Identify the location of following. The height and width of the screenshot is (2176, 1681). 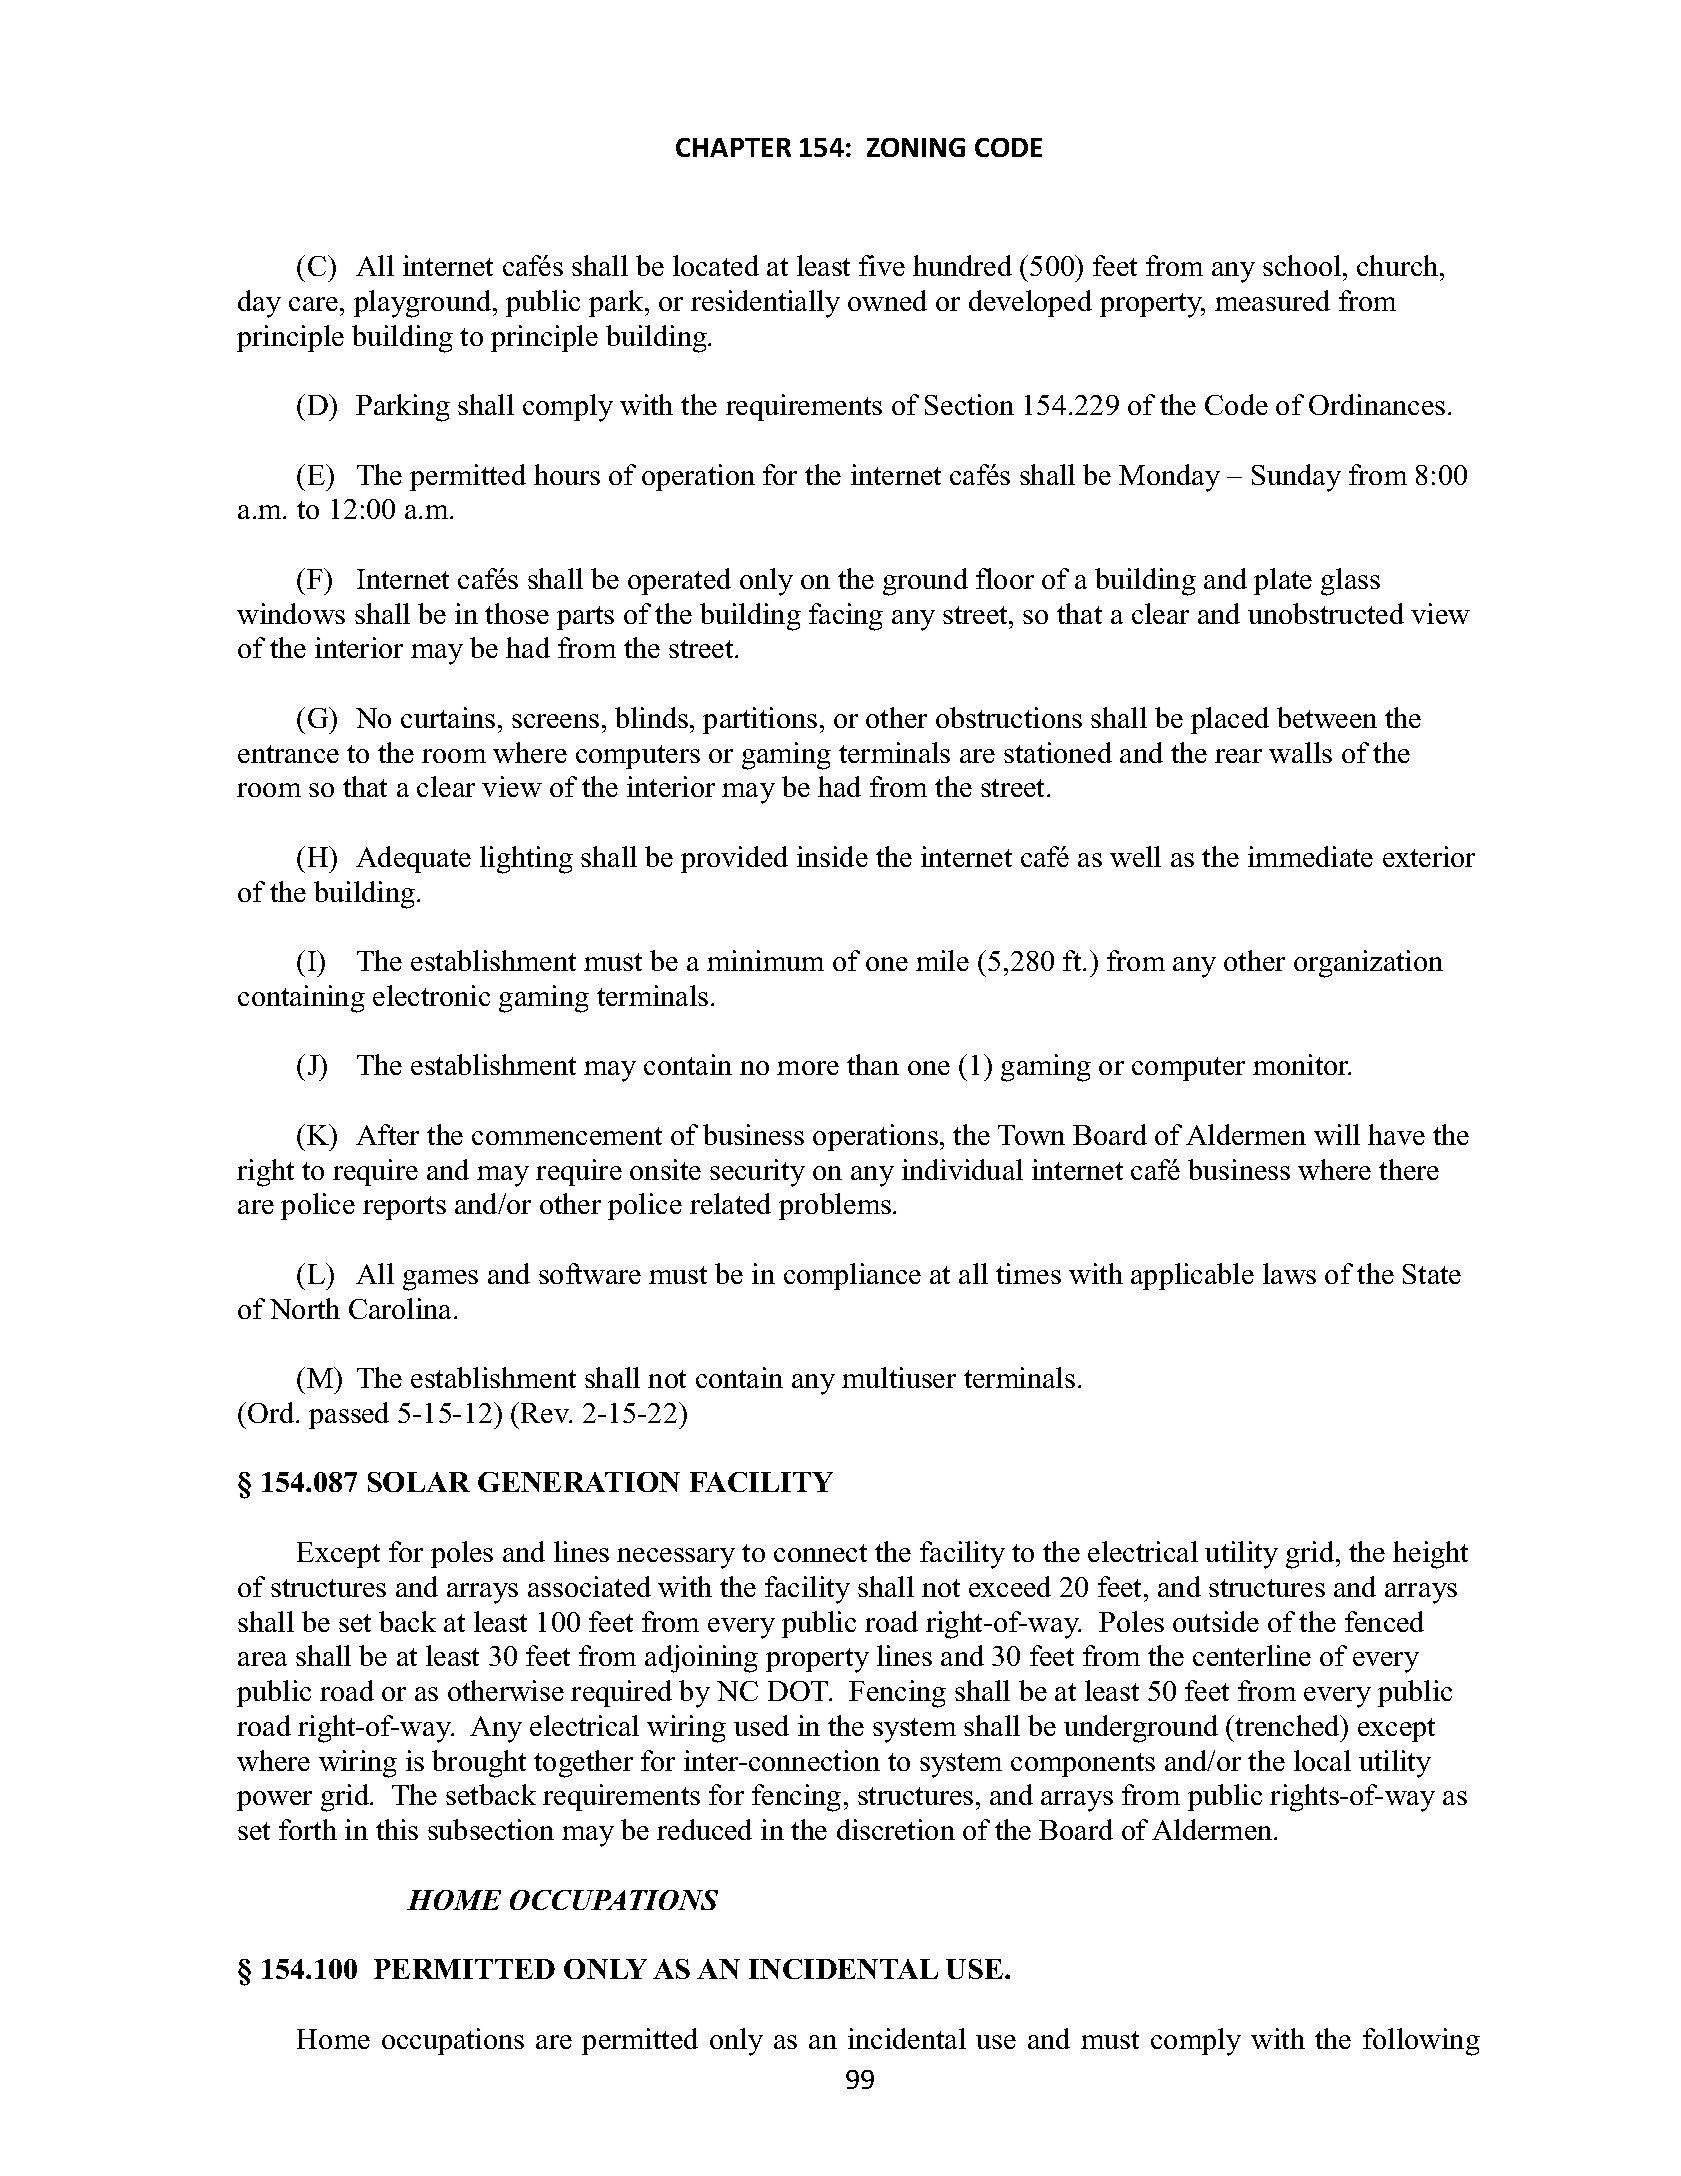
(1421, 2042).
